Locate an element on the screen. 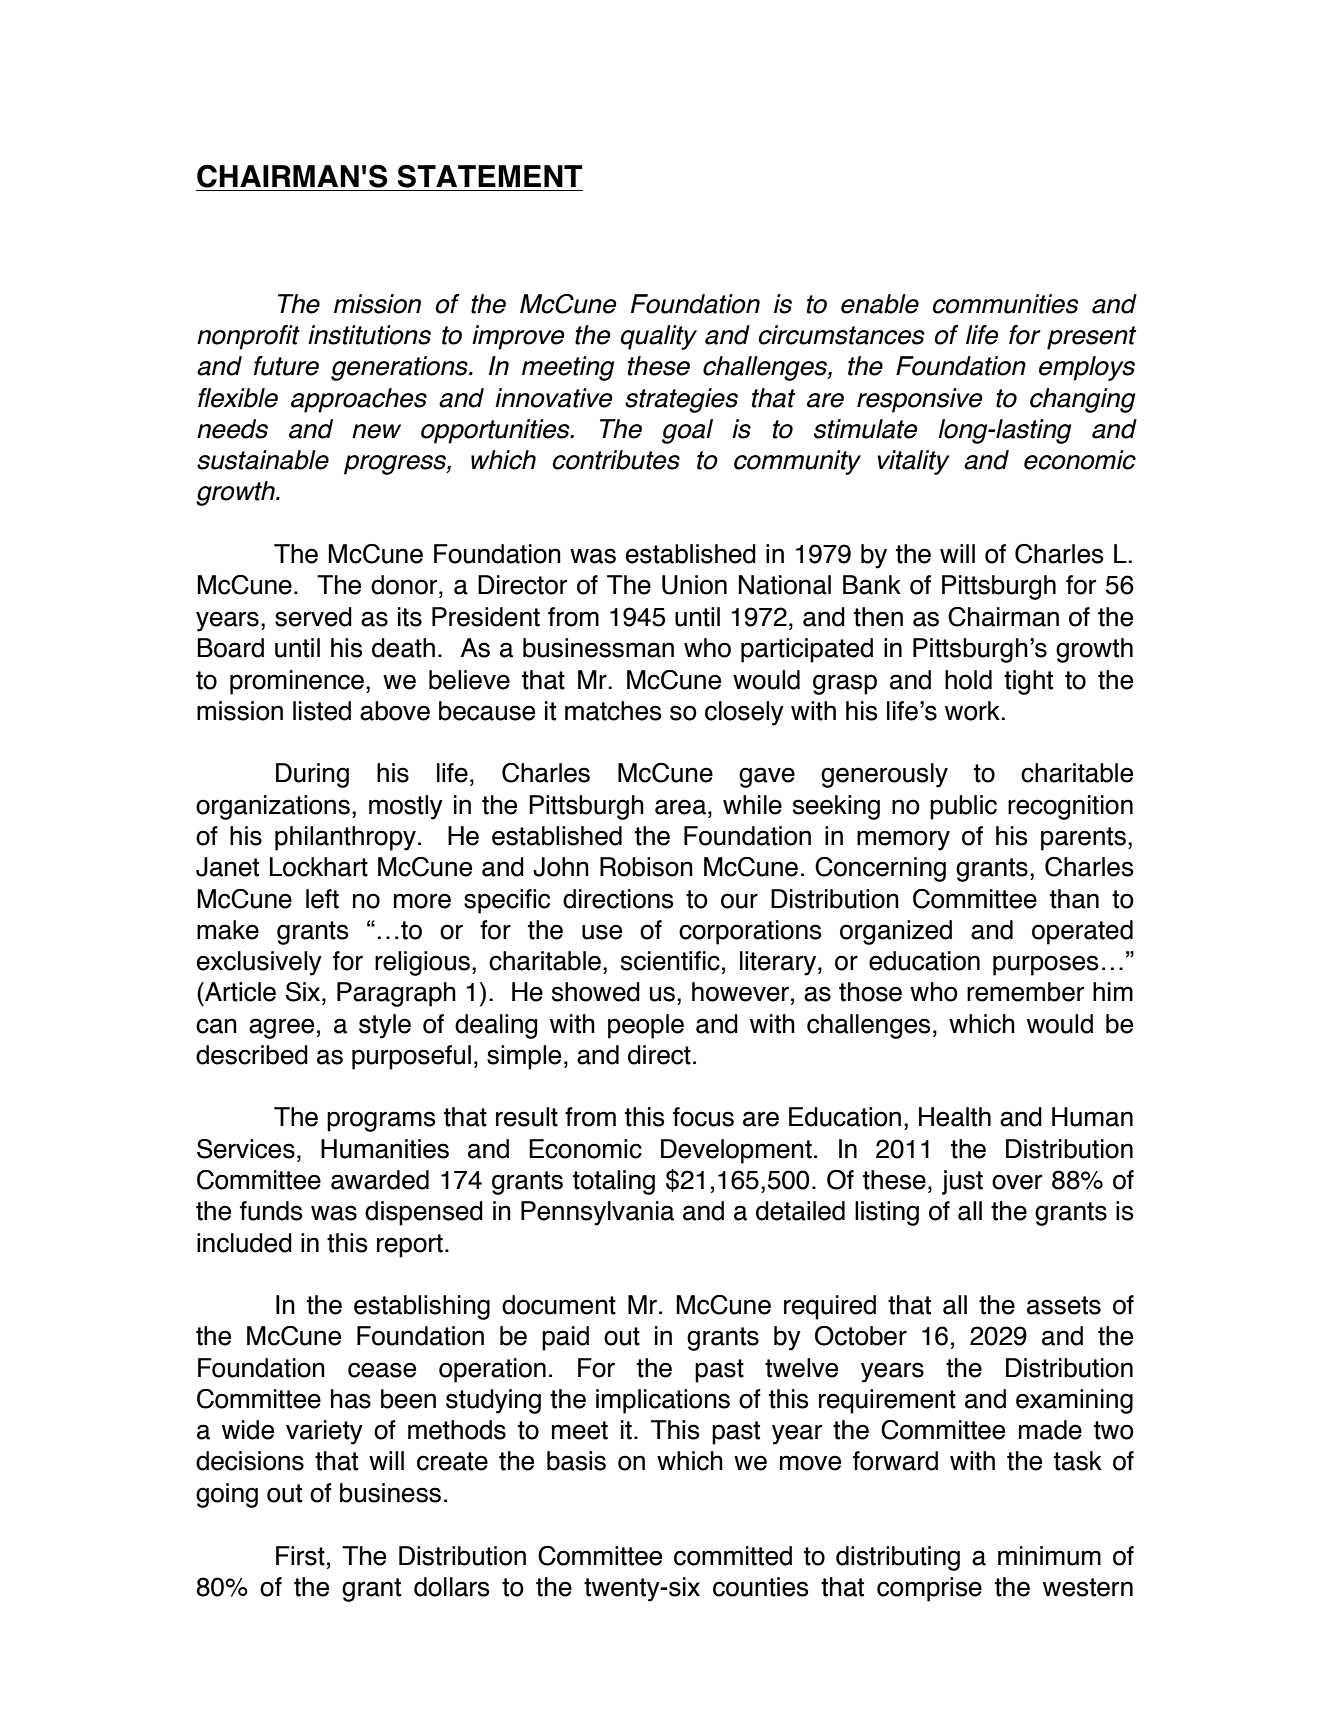  focus is located at coordinates (703, 1117).
